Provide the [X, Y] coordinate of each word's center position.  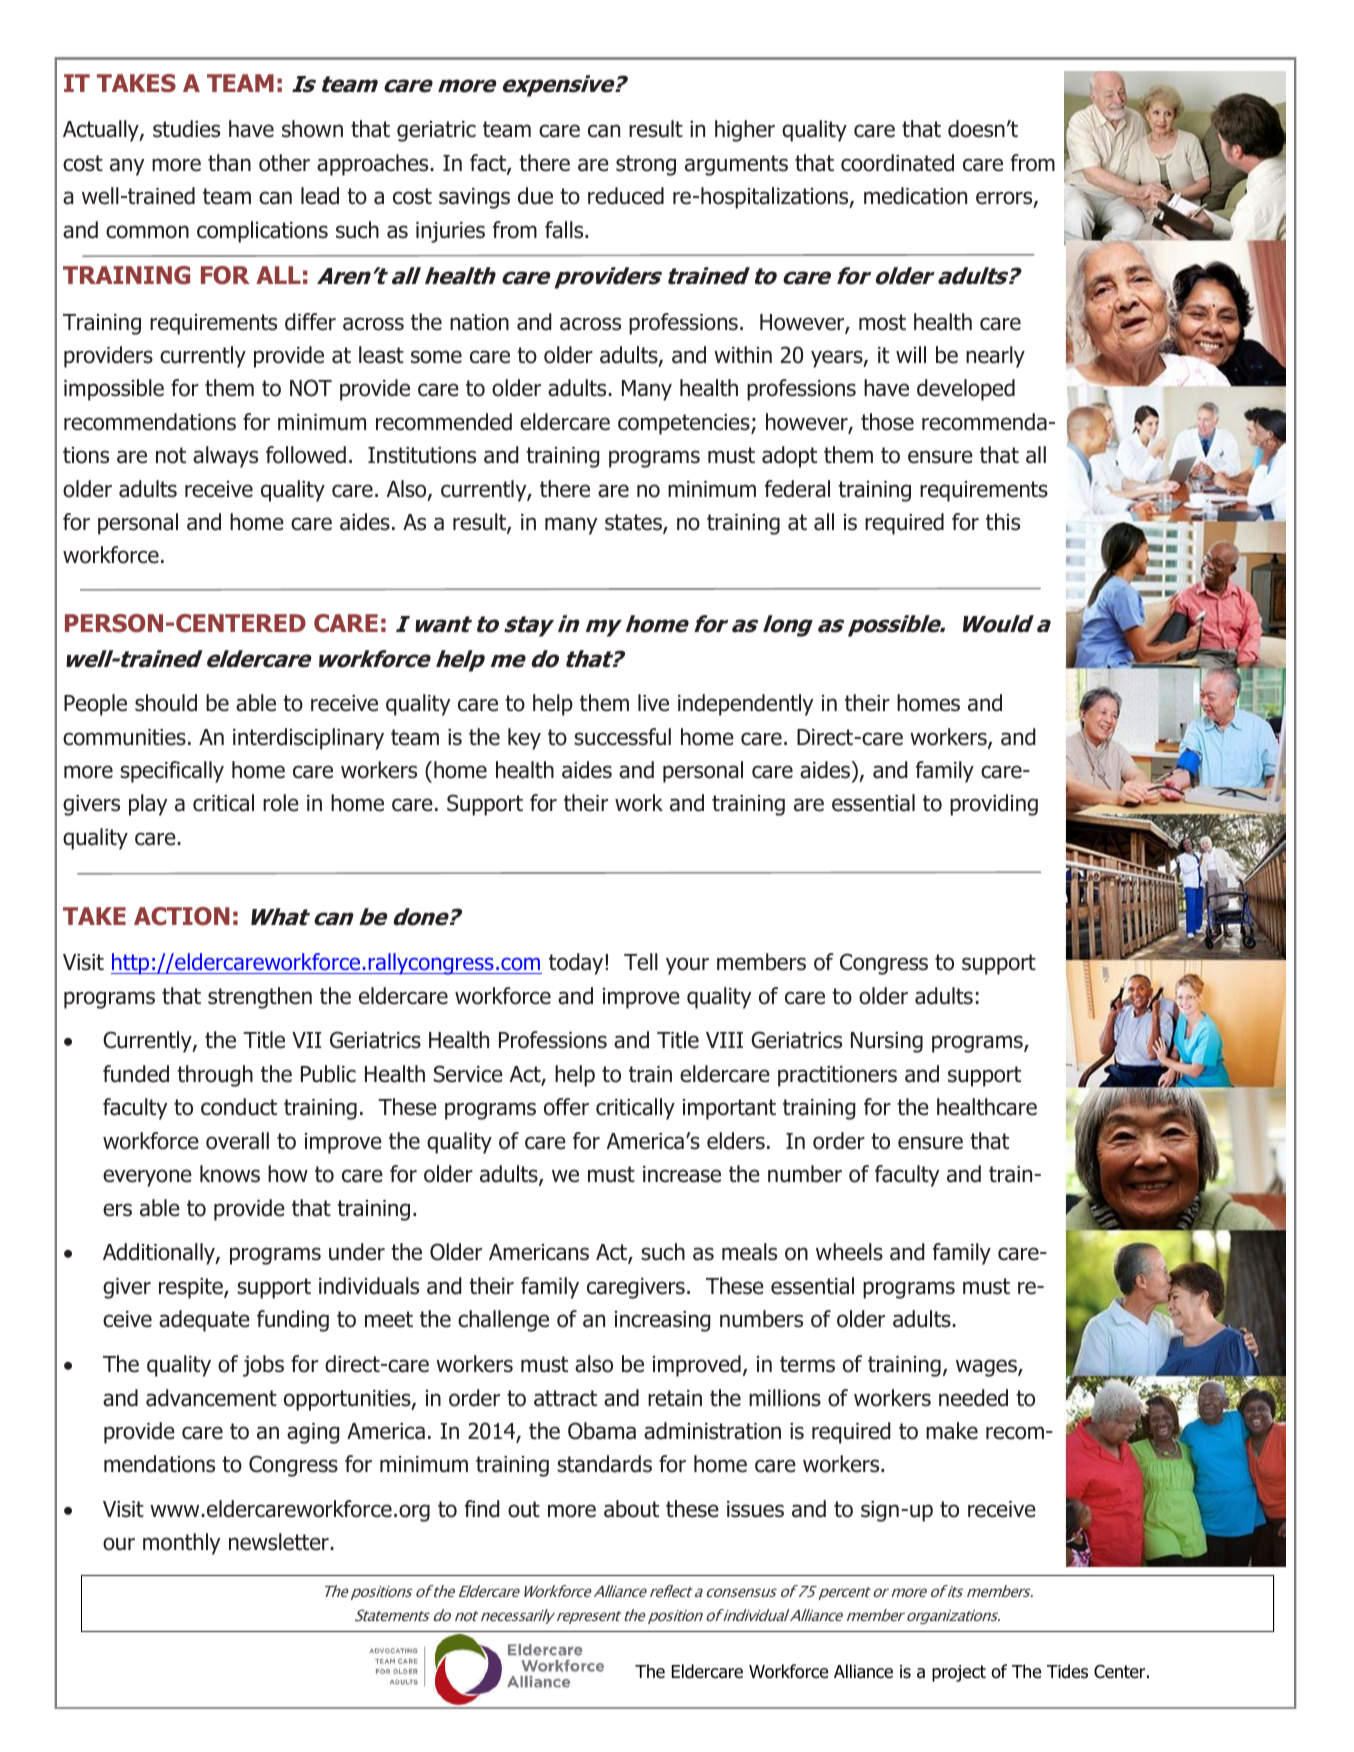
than [229, 163]
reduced [626, 196]
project [959, 1673]
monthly [181, 1544]
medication [915, 196]
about [631, 1509]
